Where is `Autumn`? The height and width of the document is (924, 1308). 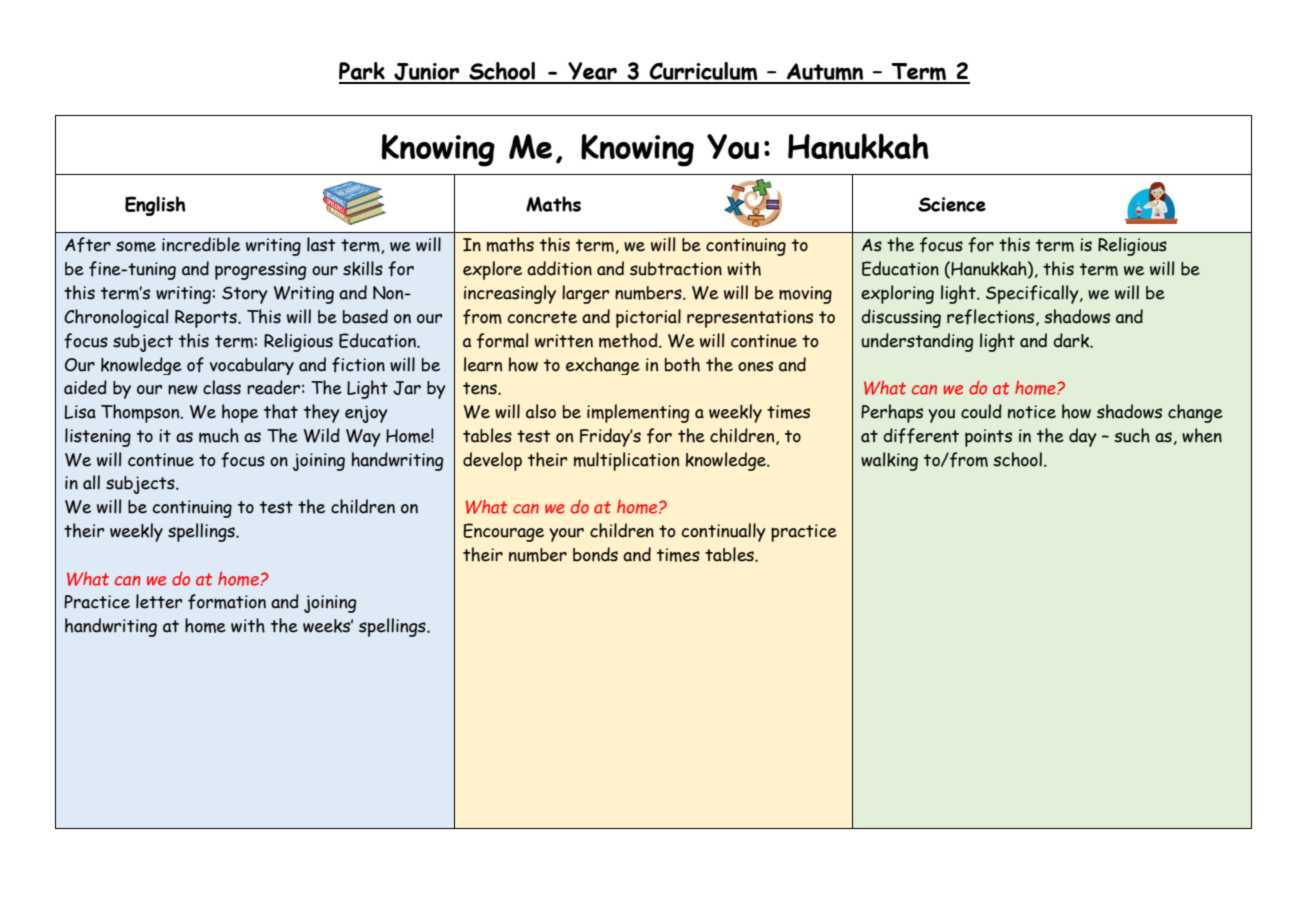 Autumn is located at coordinates (825, 73).
